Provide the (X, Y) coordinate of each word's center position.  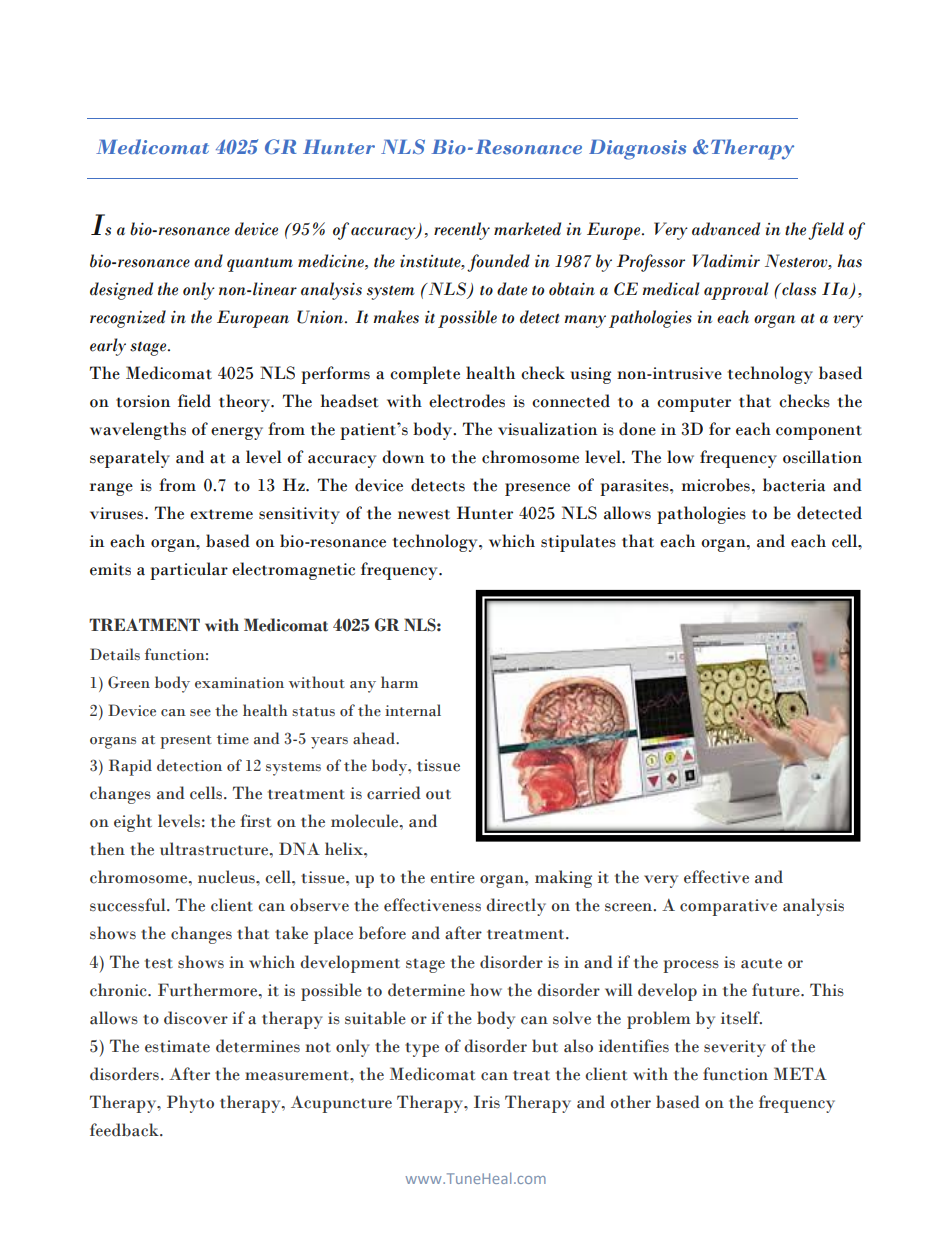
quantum (260, 265)
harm (399, 682)
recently (462, 231)
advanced (726, 229)
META (800, 1073)
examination (239, 683)
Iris (487, 1102)
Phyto (190, 1104)
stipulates (578, 543)
